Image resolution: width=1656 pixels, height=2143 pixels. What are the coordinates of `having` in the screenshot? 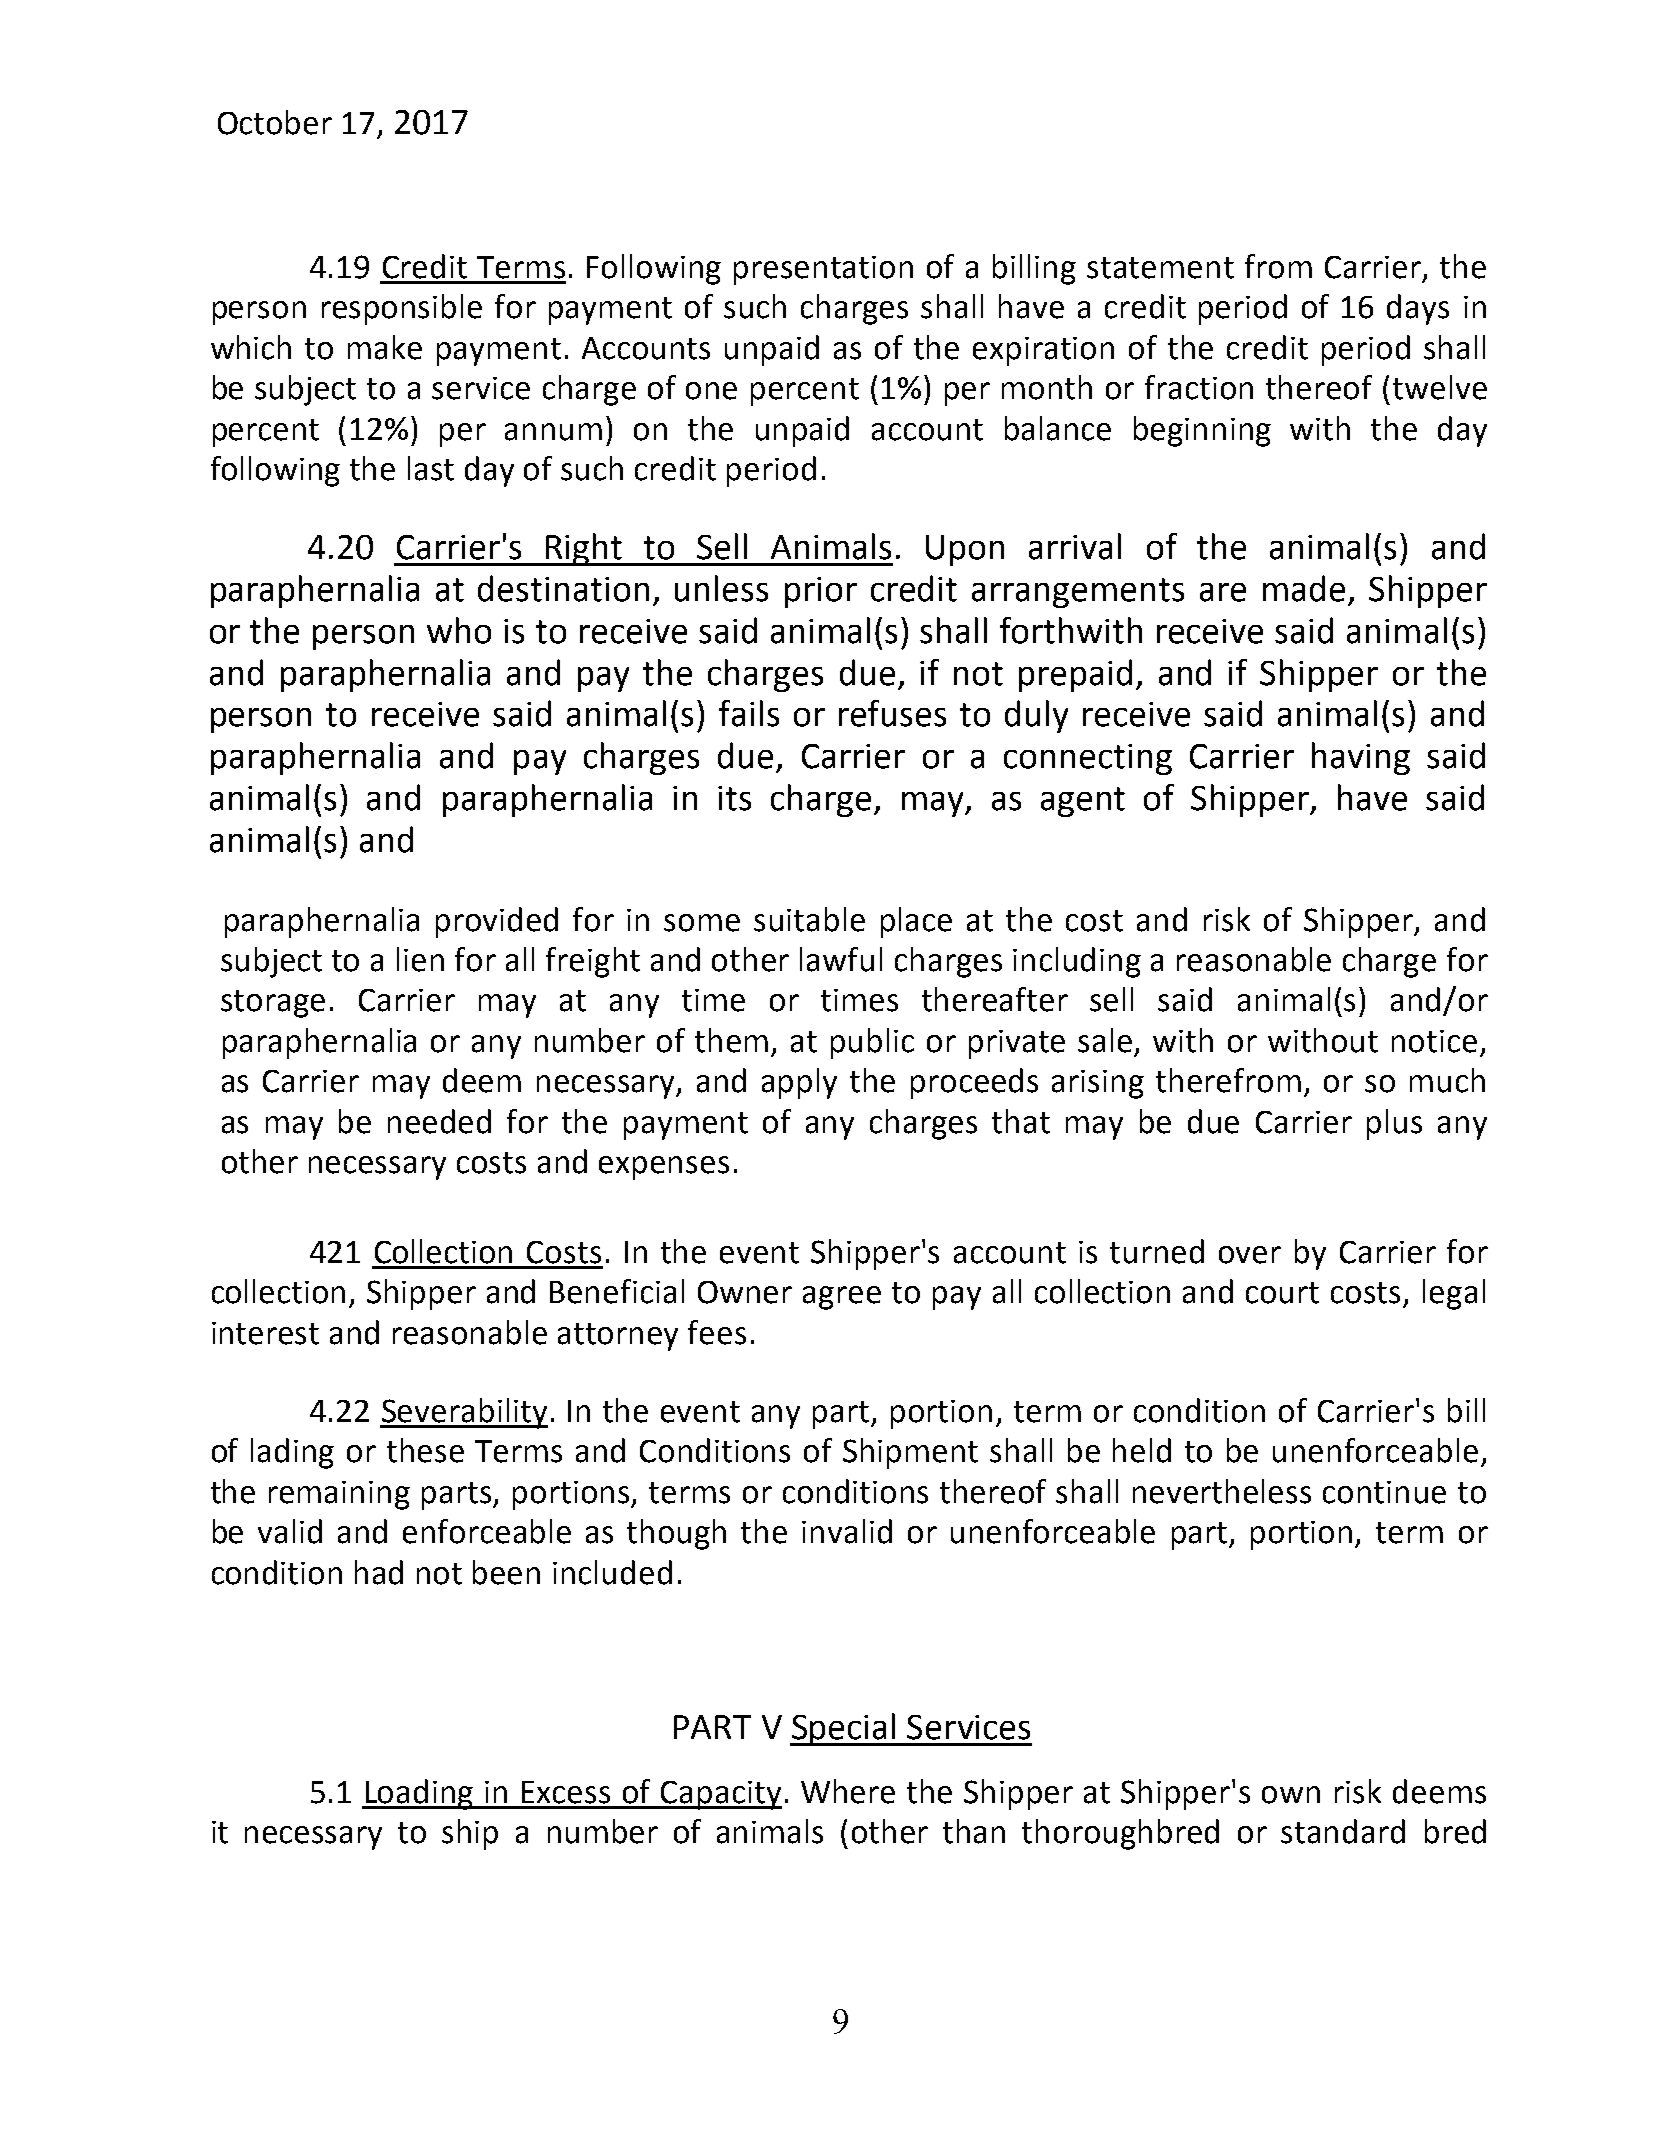 It's located at (1361, 758).
